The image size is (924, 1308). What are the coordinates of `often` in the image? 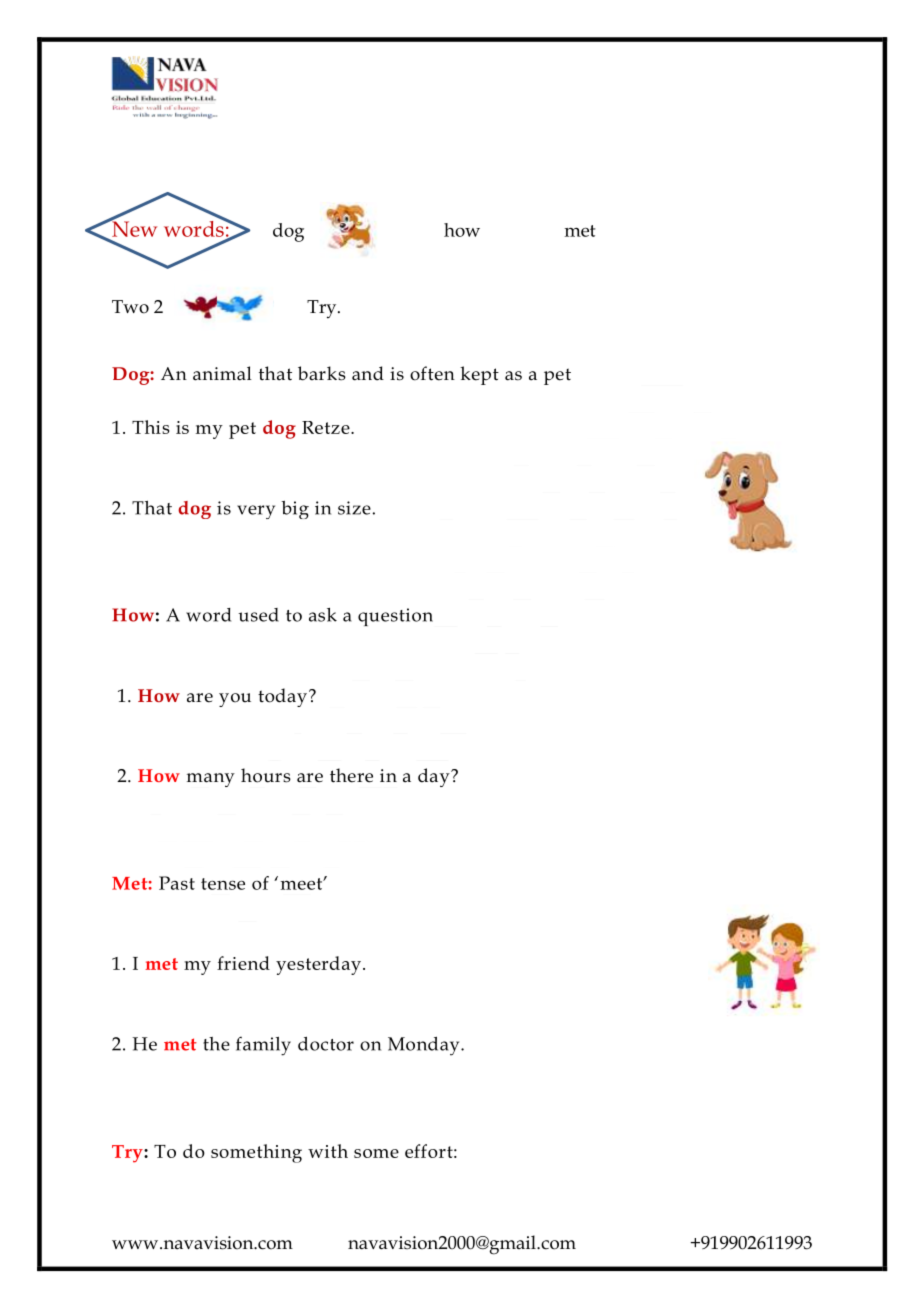 It's located at (432, 373).
